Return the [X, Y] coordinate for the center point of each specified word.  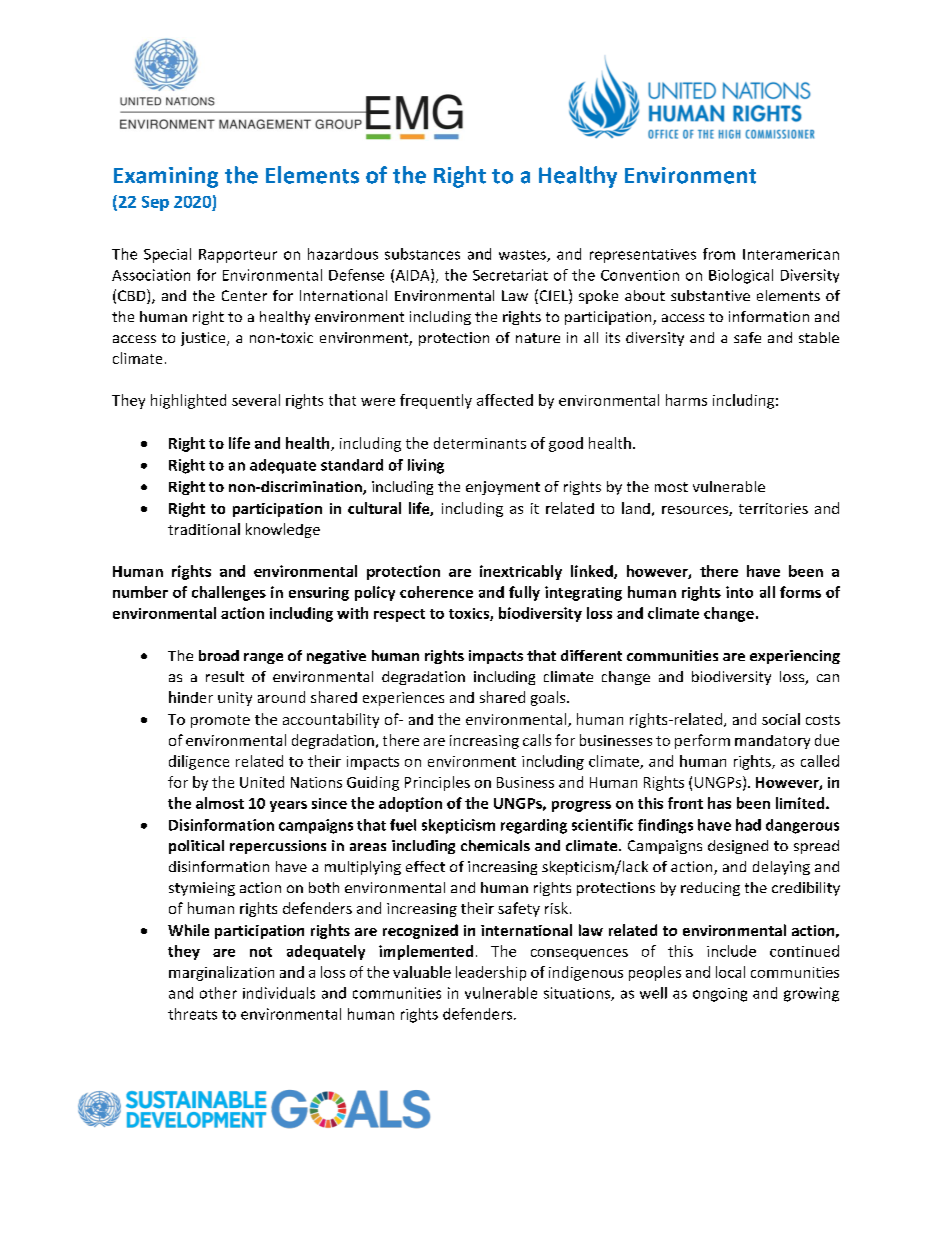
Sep [155, 203]
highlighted [188, 401]
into [739, 592]
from [719, 254]
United [262, 782]
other [218, 993]
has [719, 803]
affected [505, 400]
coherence [436, 592]
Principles [437, 783]
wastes [523, 256]
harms [686, 400]
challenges [229, 593]
